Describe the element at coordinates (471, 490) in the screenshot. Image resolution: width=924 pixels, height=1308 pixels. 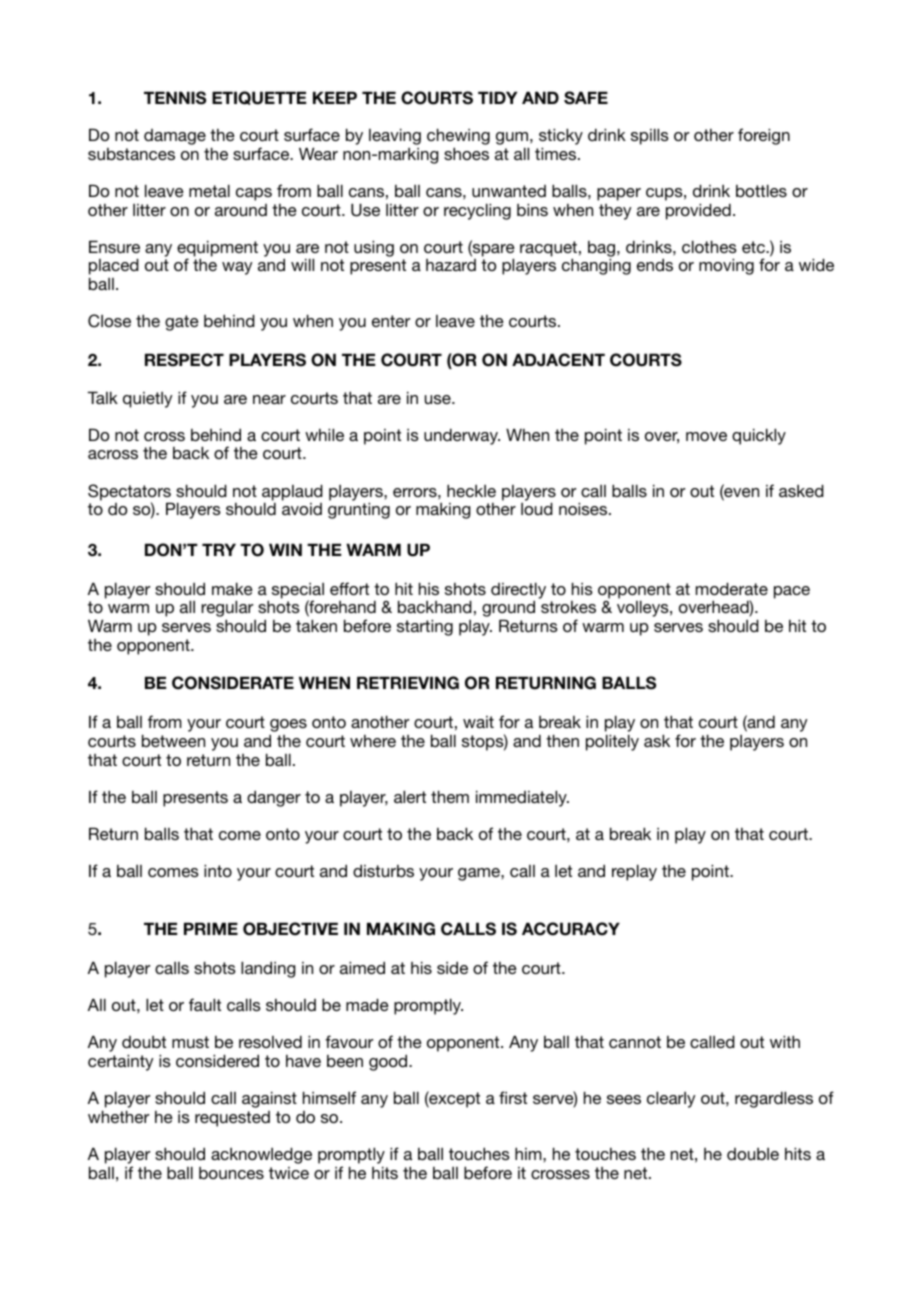
I see `heckle` at that location.
